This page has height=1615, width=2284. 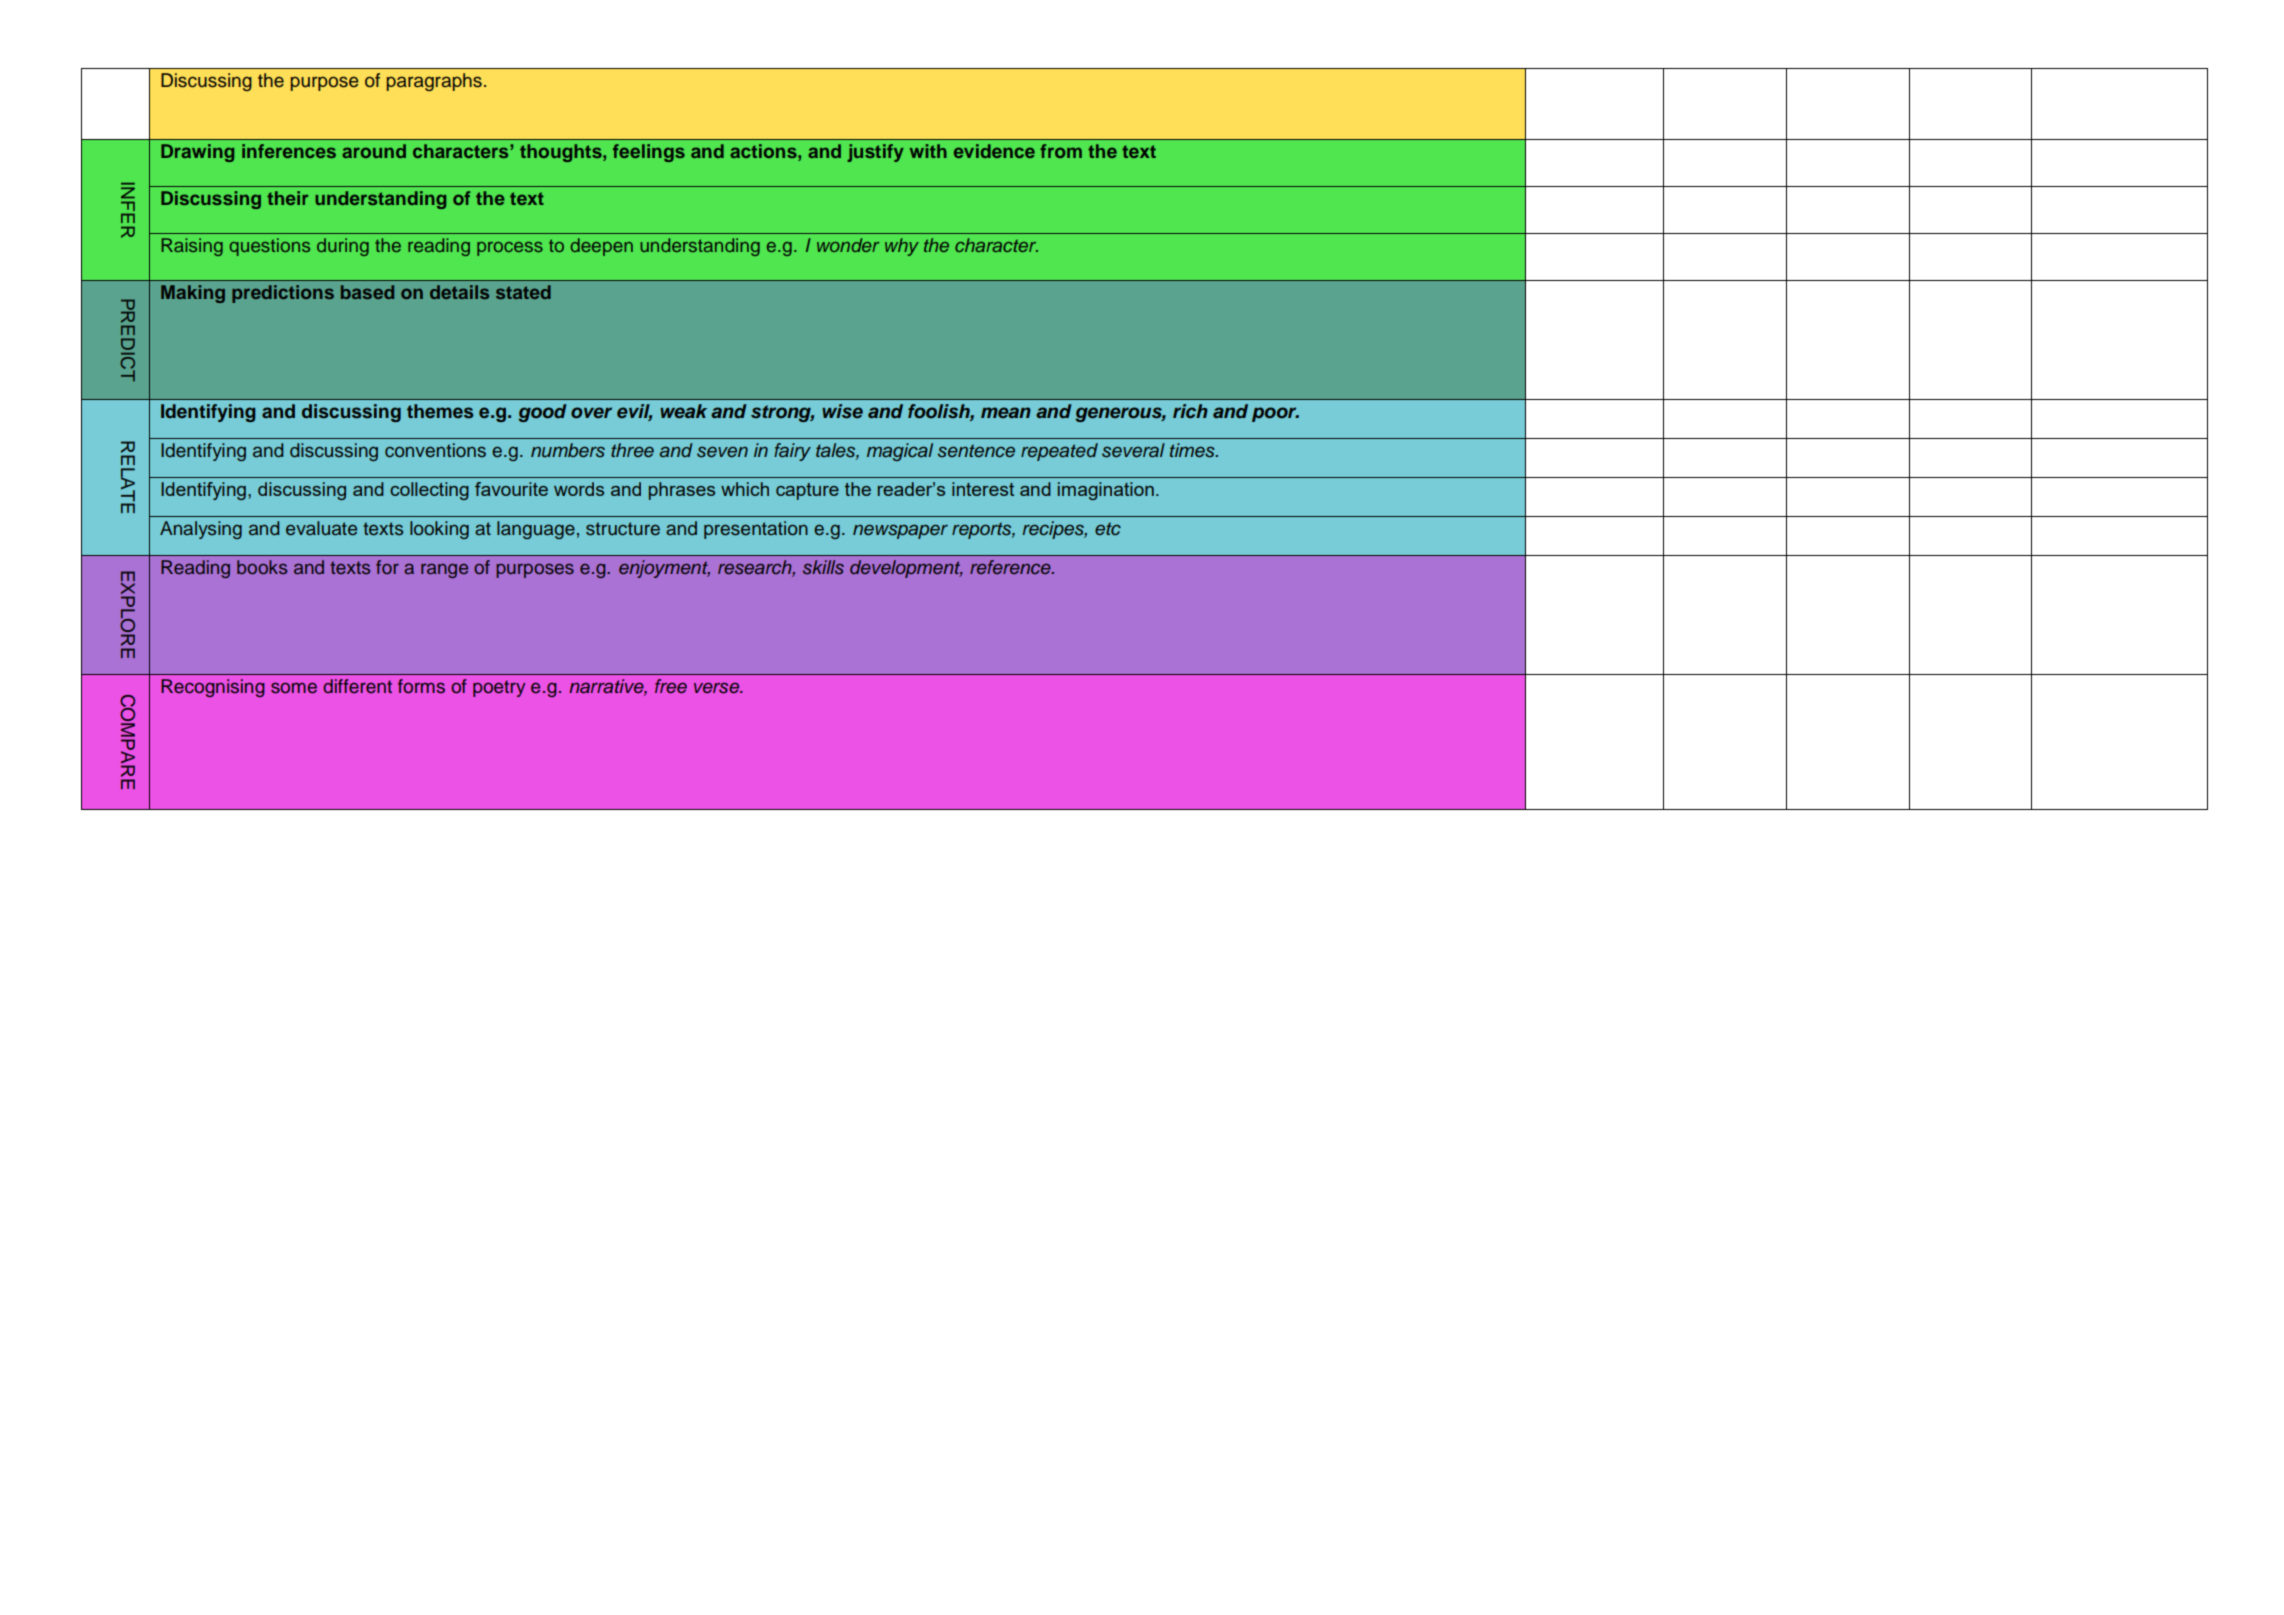 I want to click on etc, so click(x=1108, y=528).
